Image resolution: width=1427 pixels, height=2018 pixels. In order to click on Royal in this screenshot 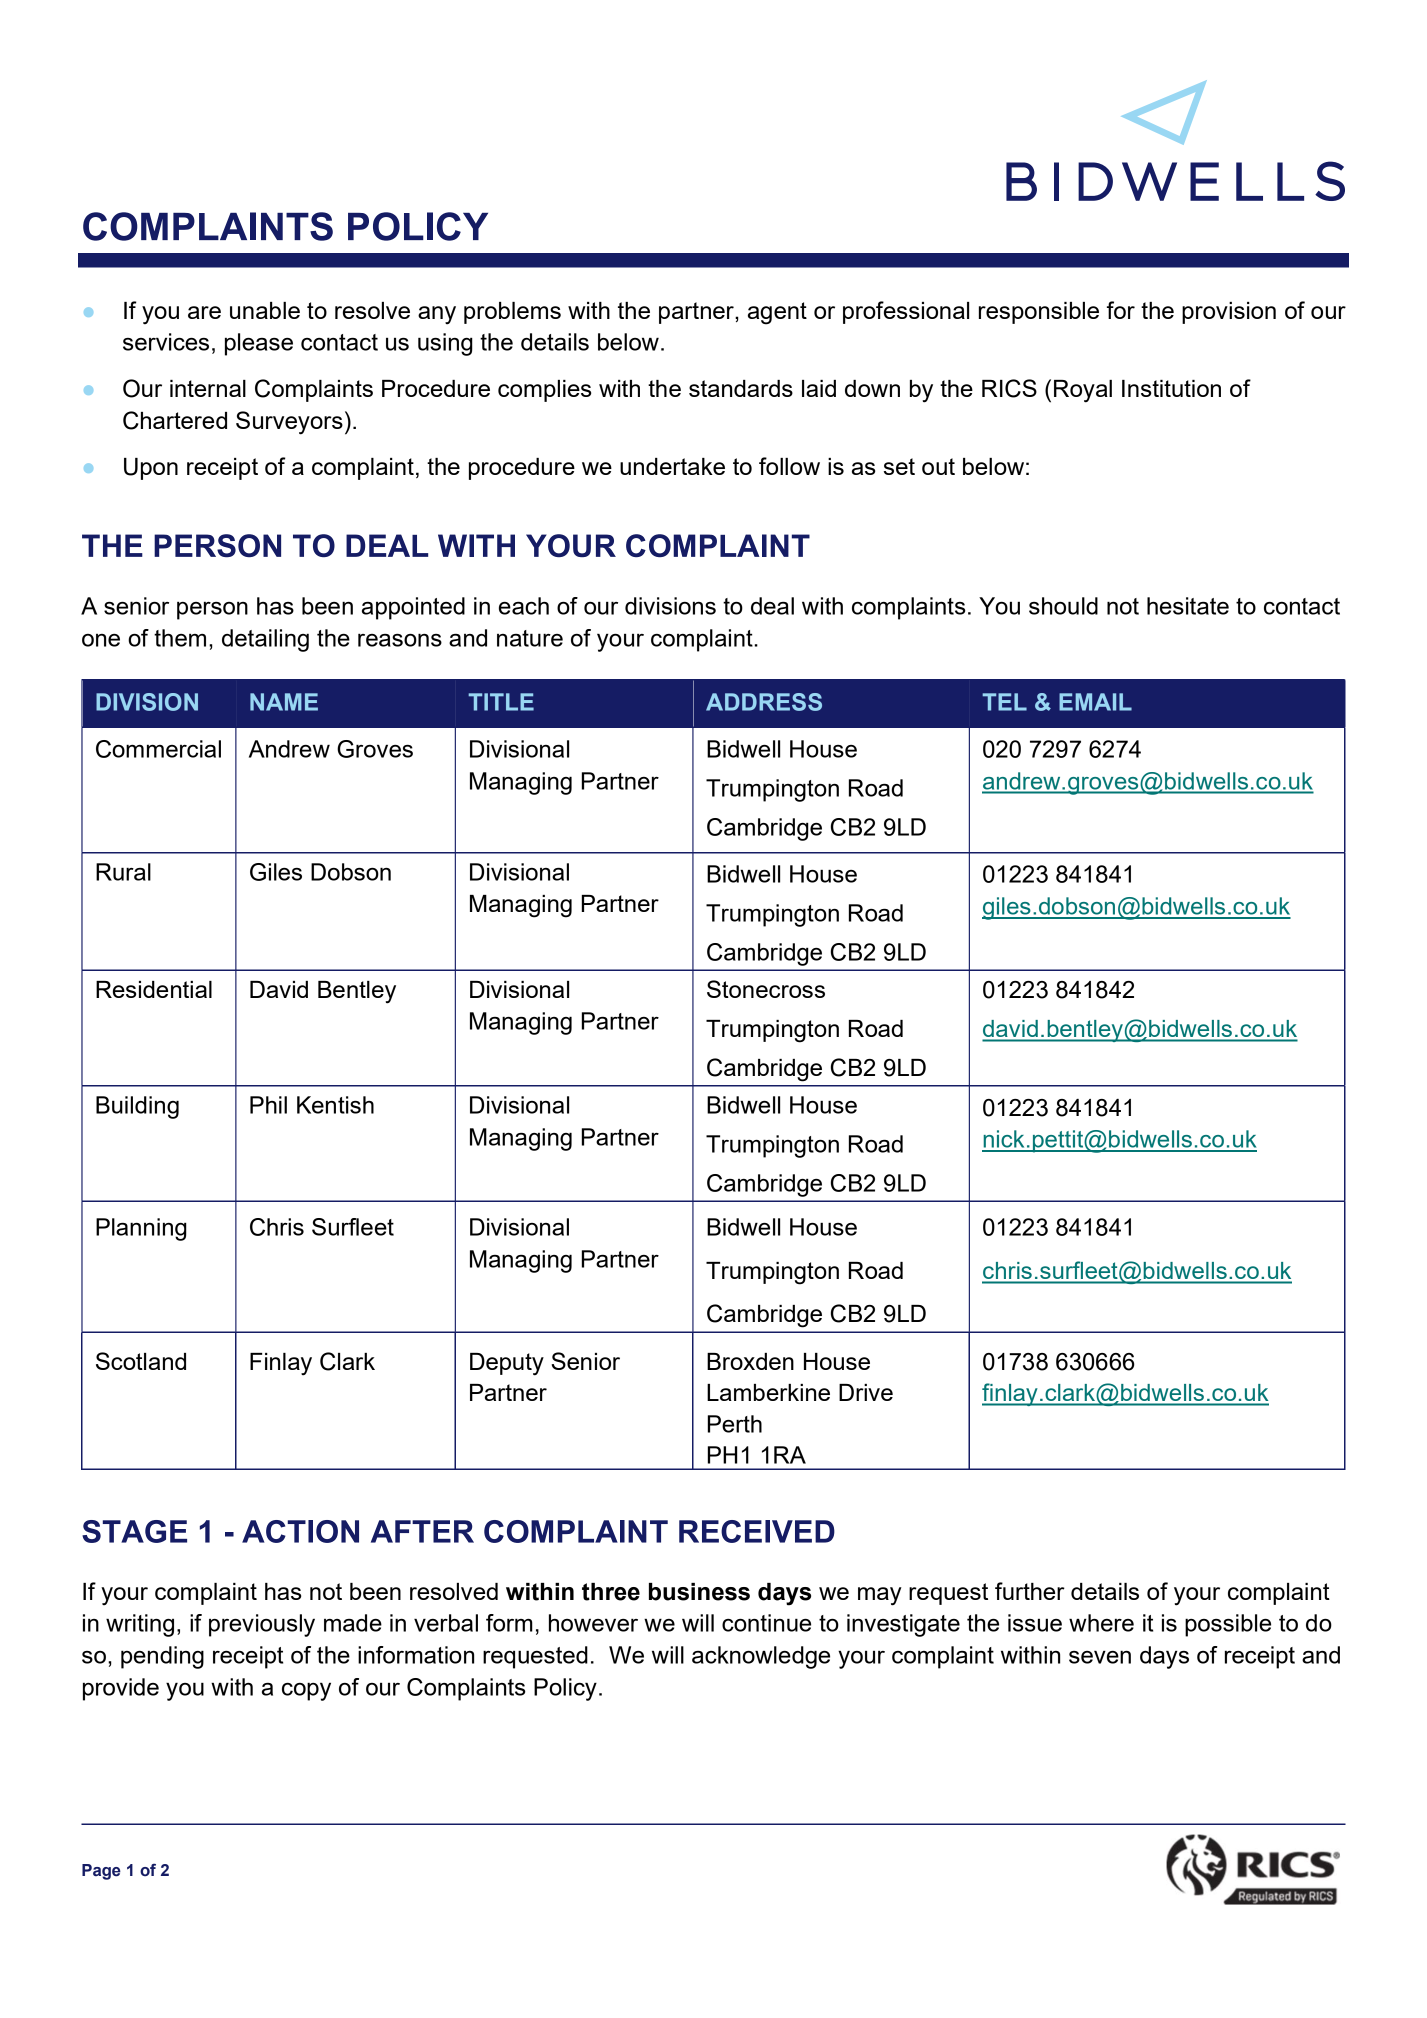, I will do `click(1083, 391)`.
